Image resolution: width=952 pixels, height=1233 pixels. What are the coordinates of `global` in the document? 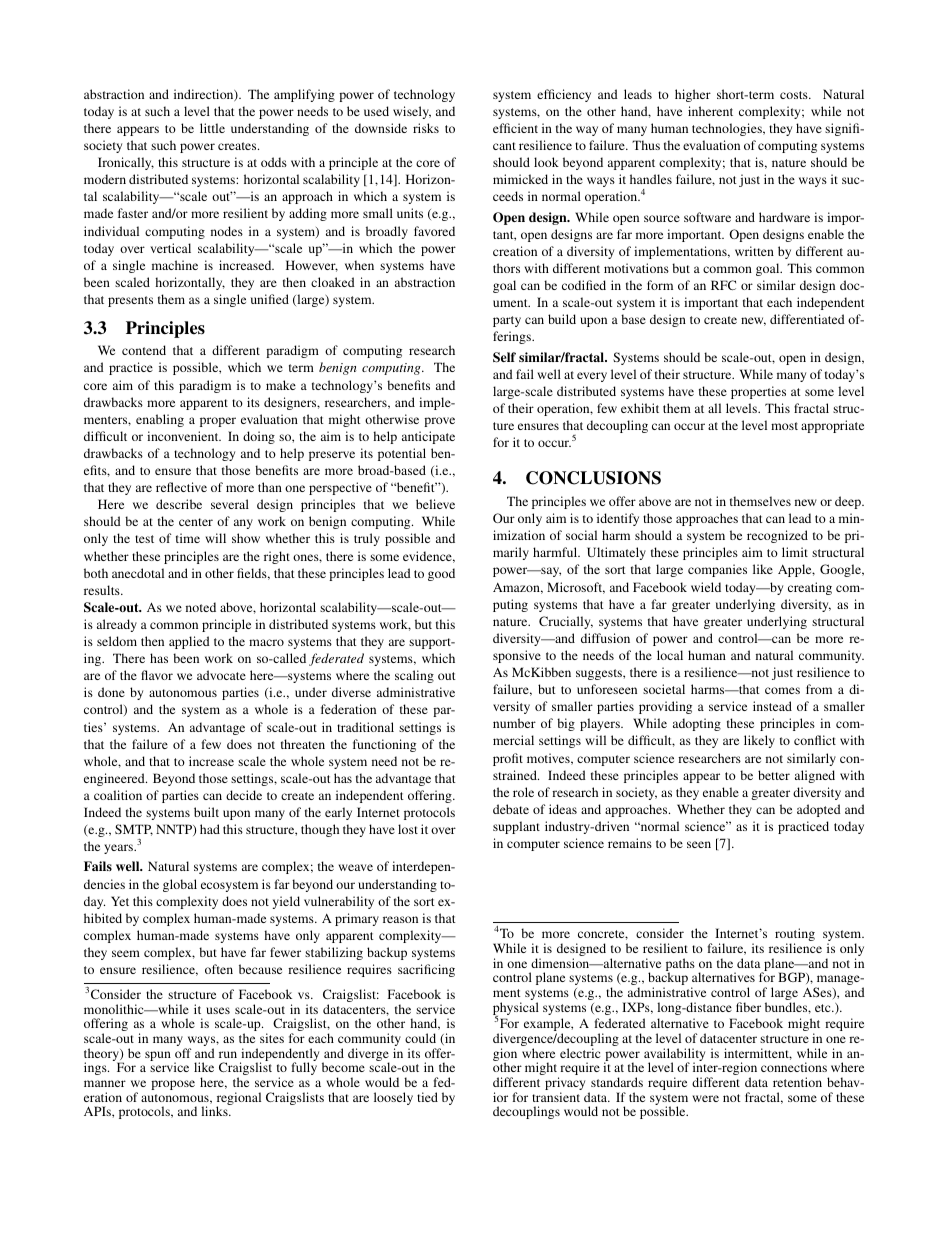 It's located at (180, 885).
